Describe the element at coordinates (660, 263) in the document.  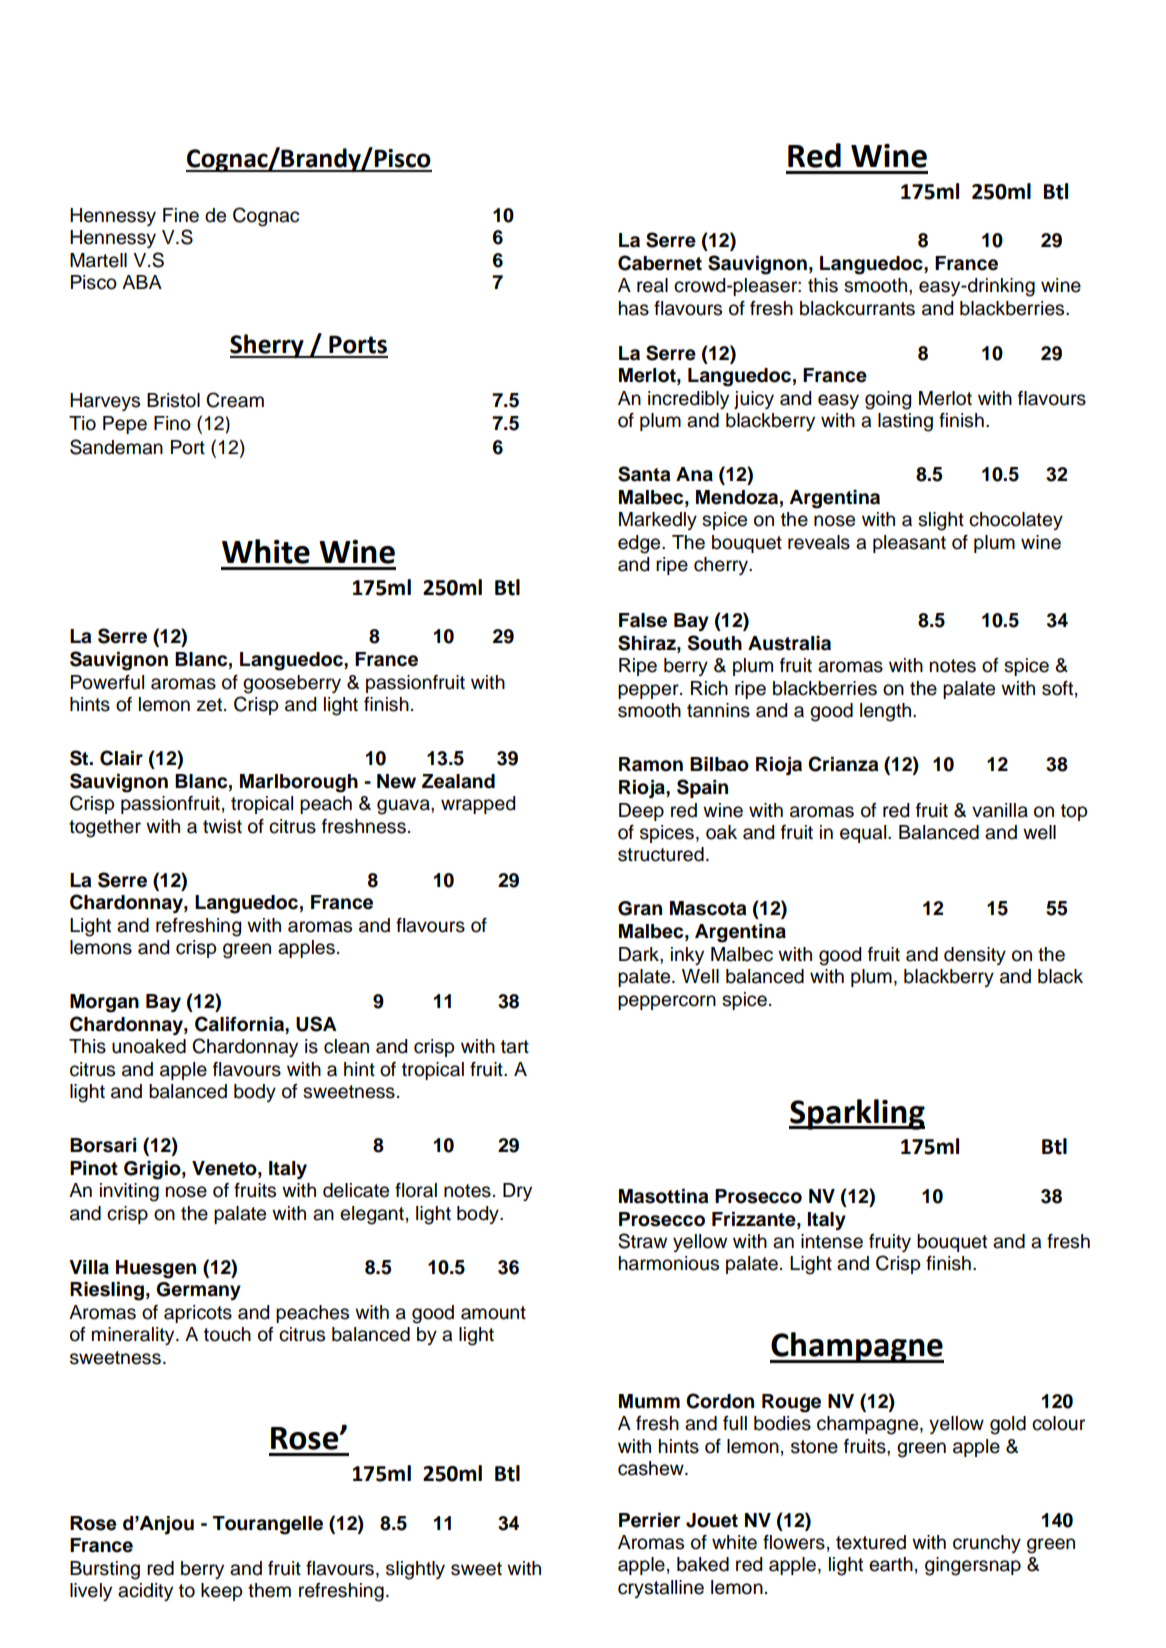
I see `Cabernet` at that location.
